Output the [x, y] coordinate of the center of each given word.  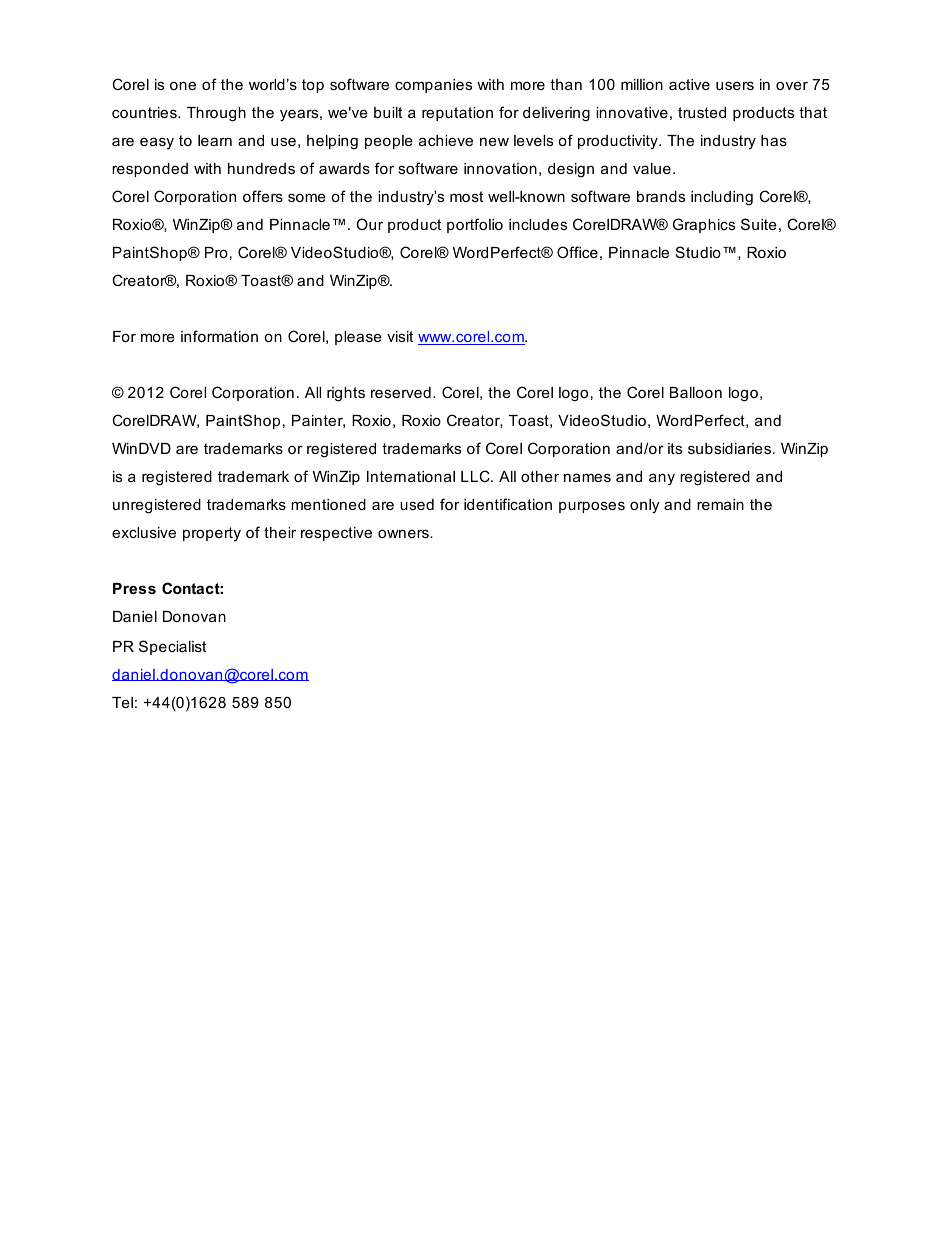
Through [216, 114]
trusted [702, 112]
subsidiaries [729, 448]
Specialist [172, 647]
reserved [401, 392]
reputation [457, 114]
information [219, 336]
